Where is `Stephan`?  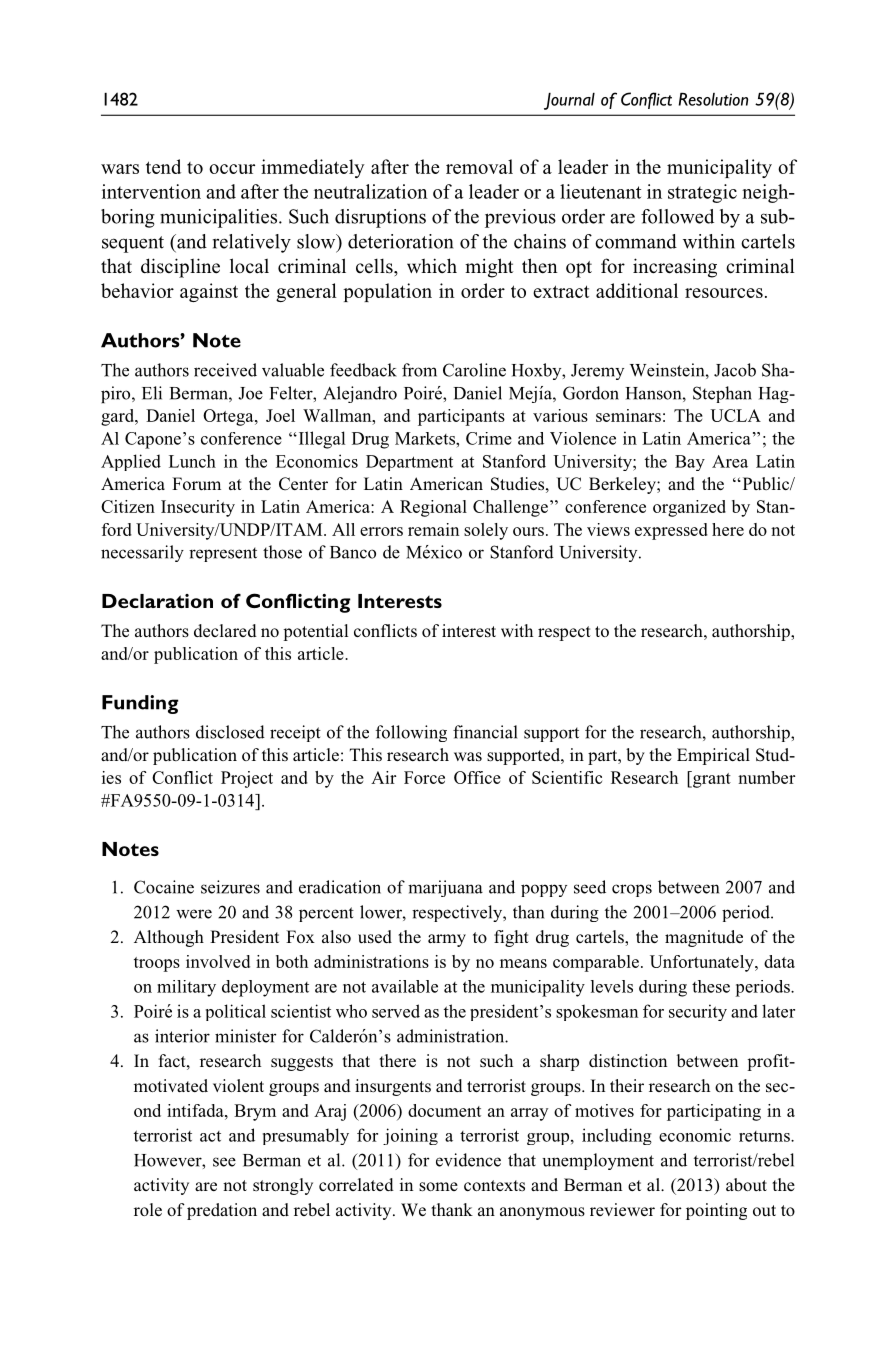
Stephan is located at coordinates (722, 394).
